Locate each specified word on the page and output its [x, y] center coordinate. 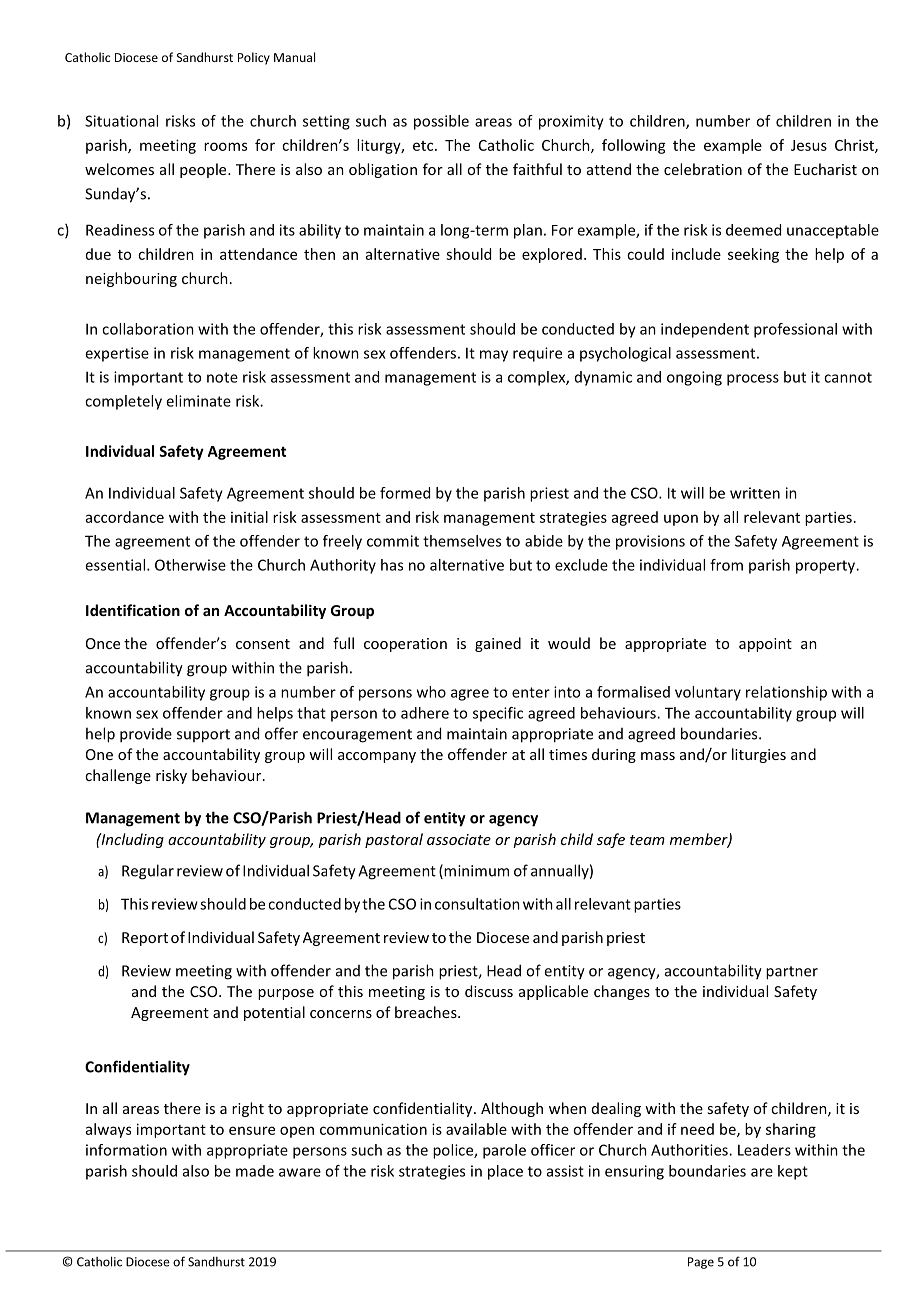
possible [441, 122]
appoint [765, 645]
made [255, 1171]
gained [498, 644]
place [505, 1172]
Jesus [809, 145]
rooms [225, 146]
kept [793, 1172]
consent [263, 644]
